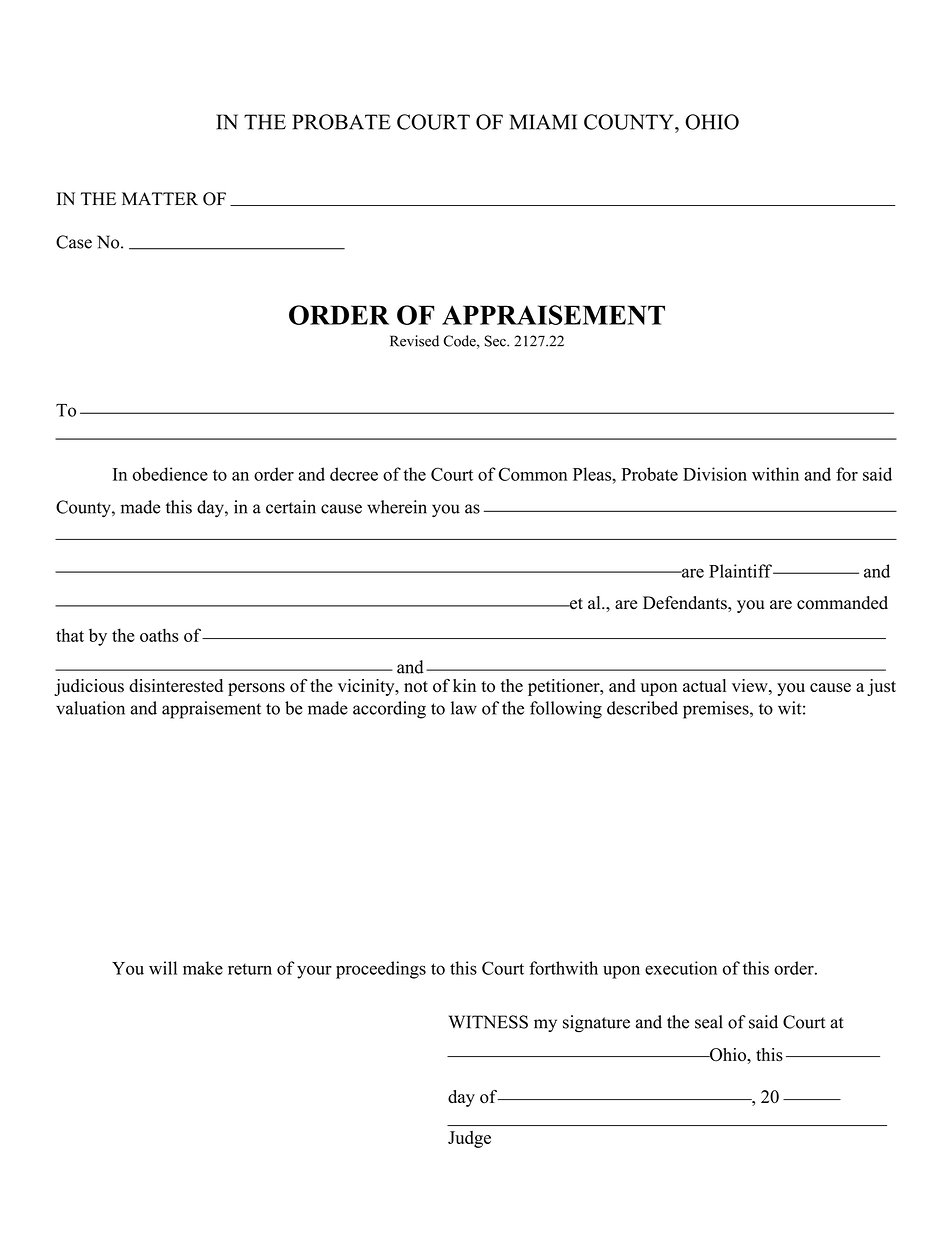 This screenshot has width=952, height=1233. I want to click on will, so click(163, 968).
